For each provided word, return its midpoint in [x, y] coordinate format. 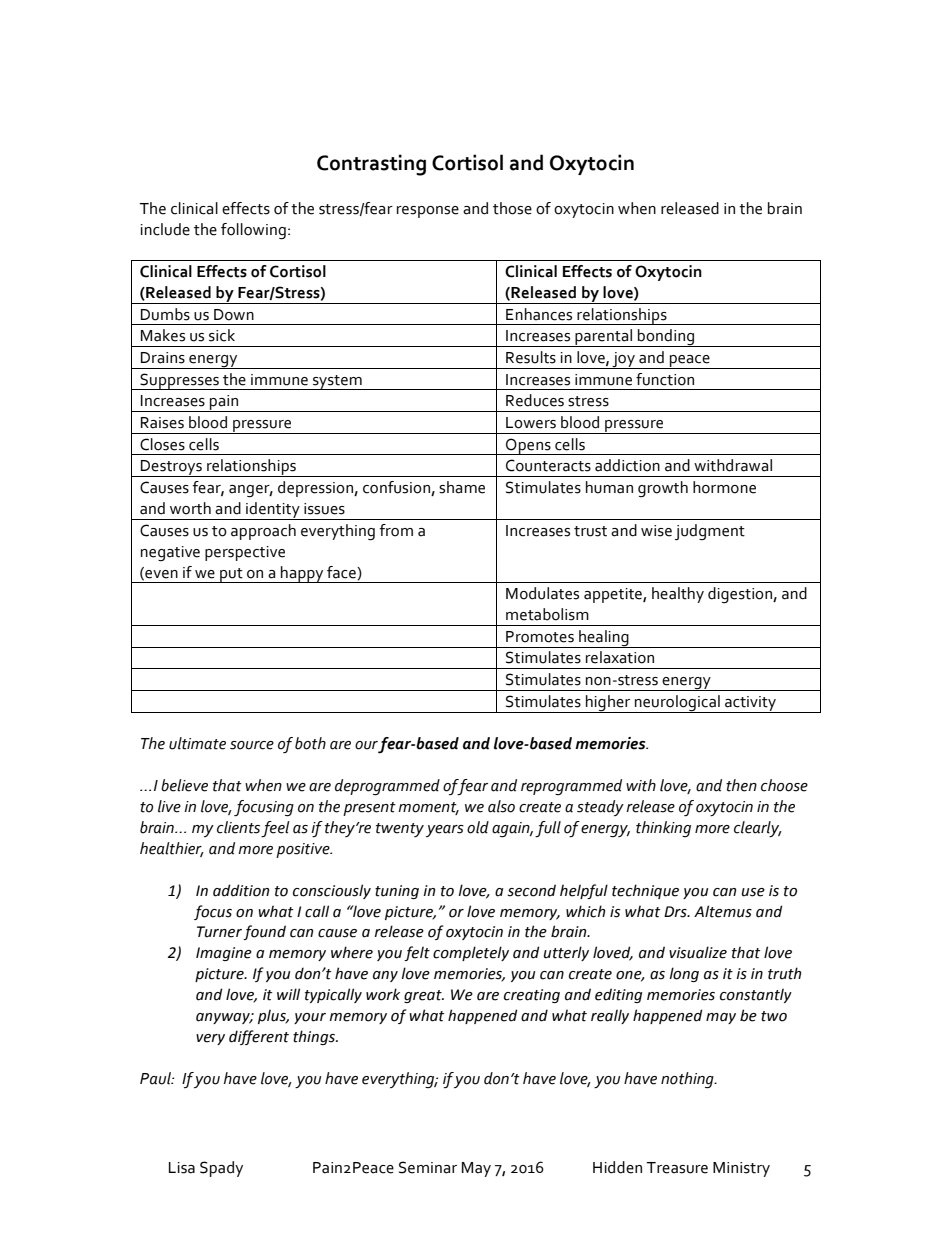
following [253, 231]
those [512, 208]
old [478, 827]
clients [238, 827]
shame [462, 487]
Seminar [428, 1167]
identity [273, 511]
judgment [710, 532]
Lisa [182, 1168]
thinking [663, 829]
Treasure [677, 1168]
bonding [666, 338]
